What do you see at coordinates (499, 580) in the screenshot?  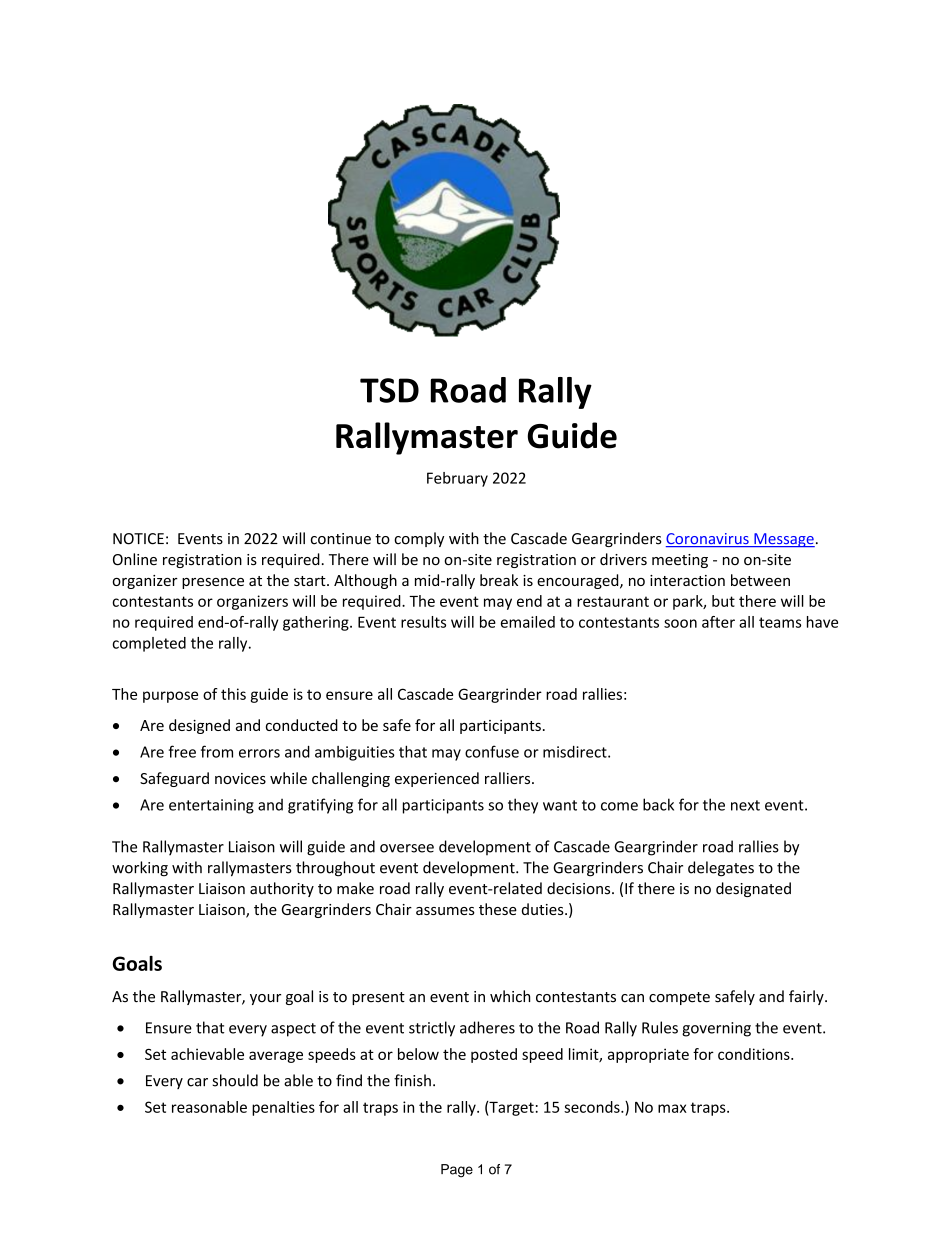 I see `break` at bounding box center [499, 580].
